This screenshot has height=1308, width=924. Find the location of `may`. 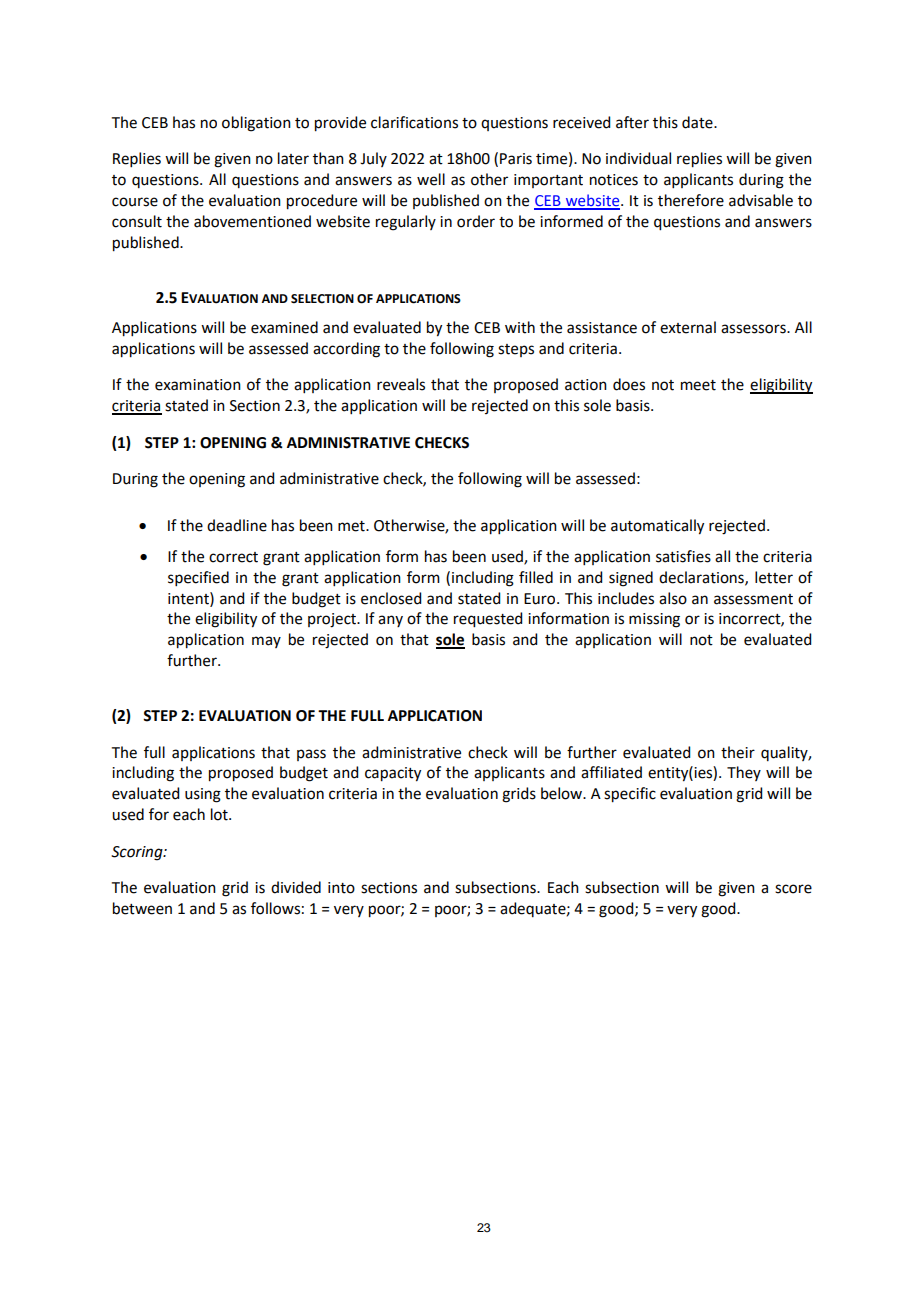

may is located at coordinates (266, 642).
